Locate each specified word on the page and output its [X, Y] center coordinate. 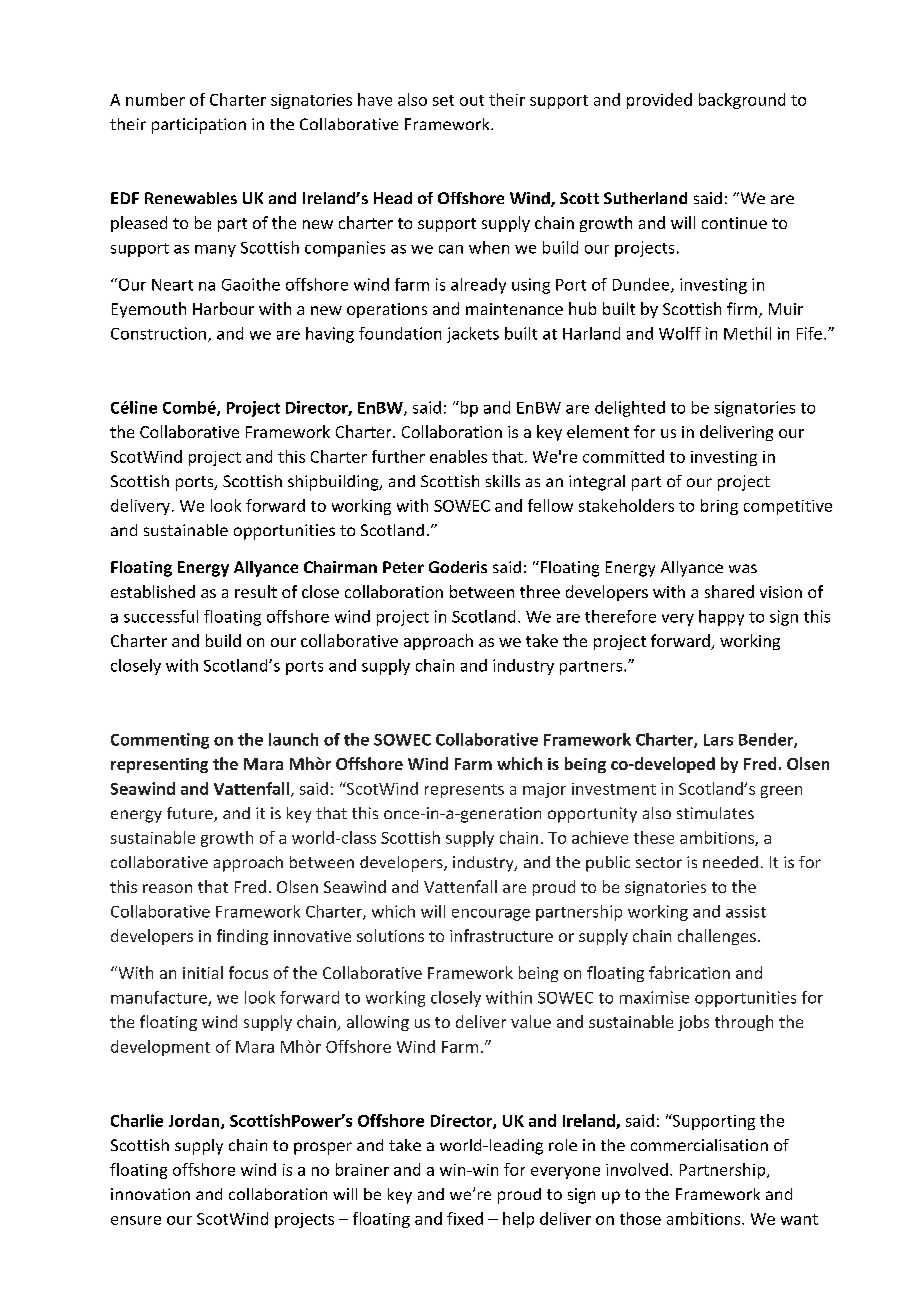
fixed [465, 1218]
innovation [150, 1194]
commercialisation [699, 1145]
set [443, 100]
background [742, 101]
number [155, 99]
